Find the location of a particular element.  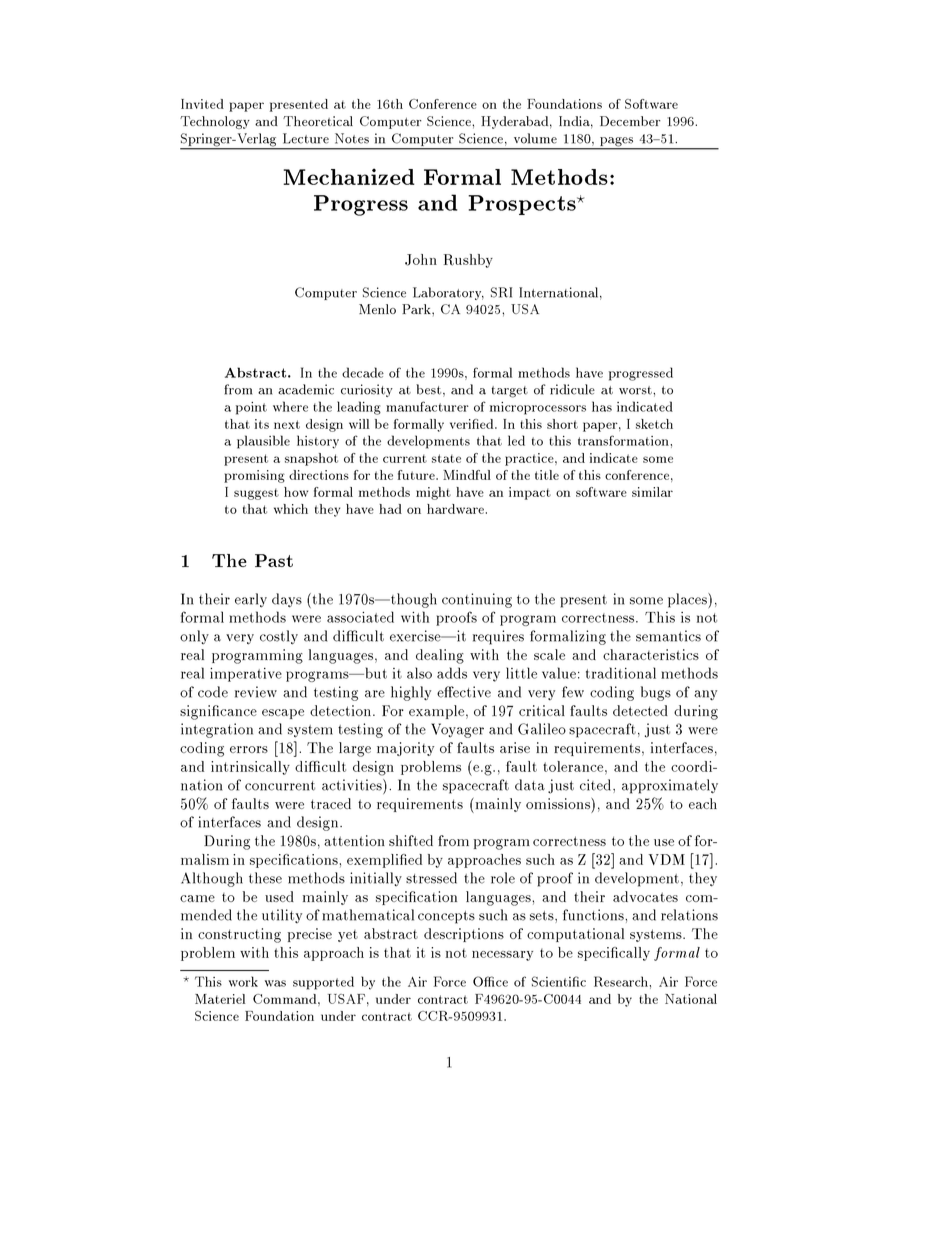

Technology is located at coordinates (215, 122).
